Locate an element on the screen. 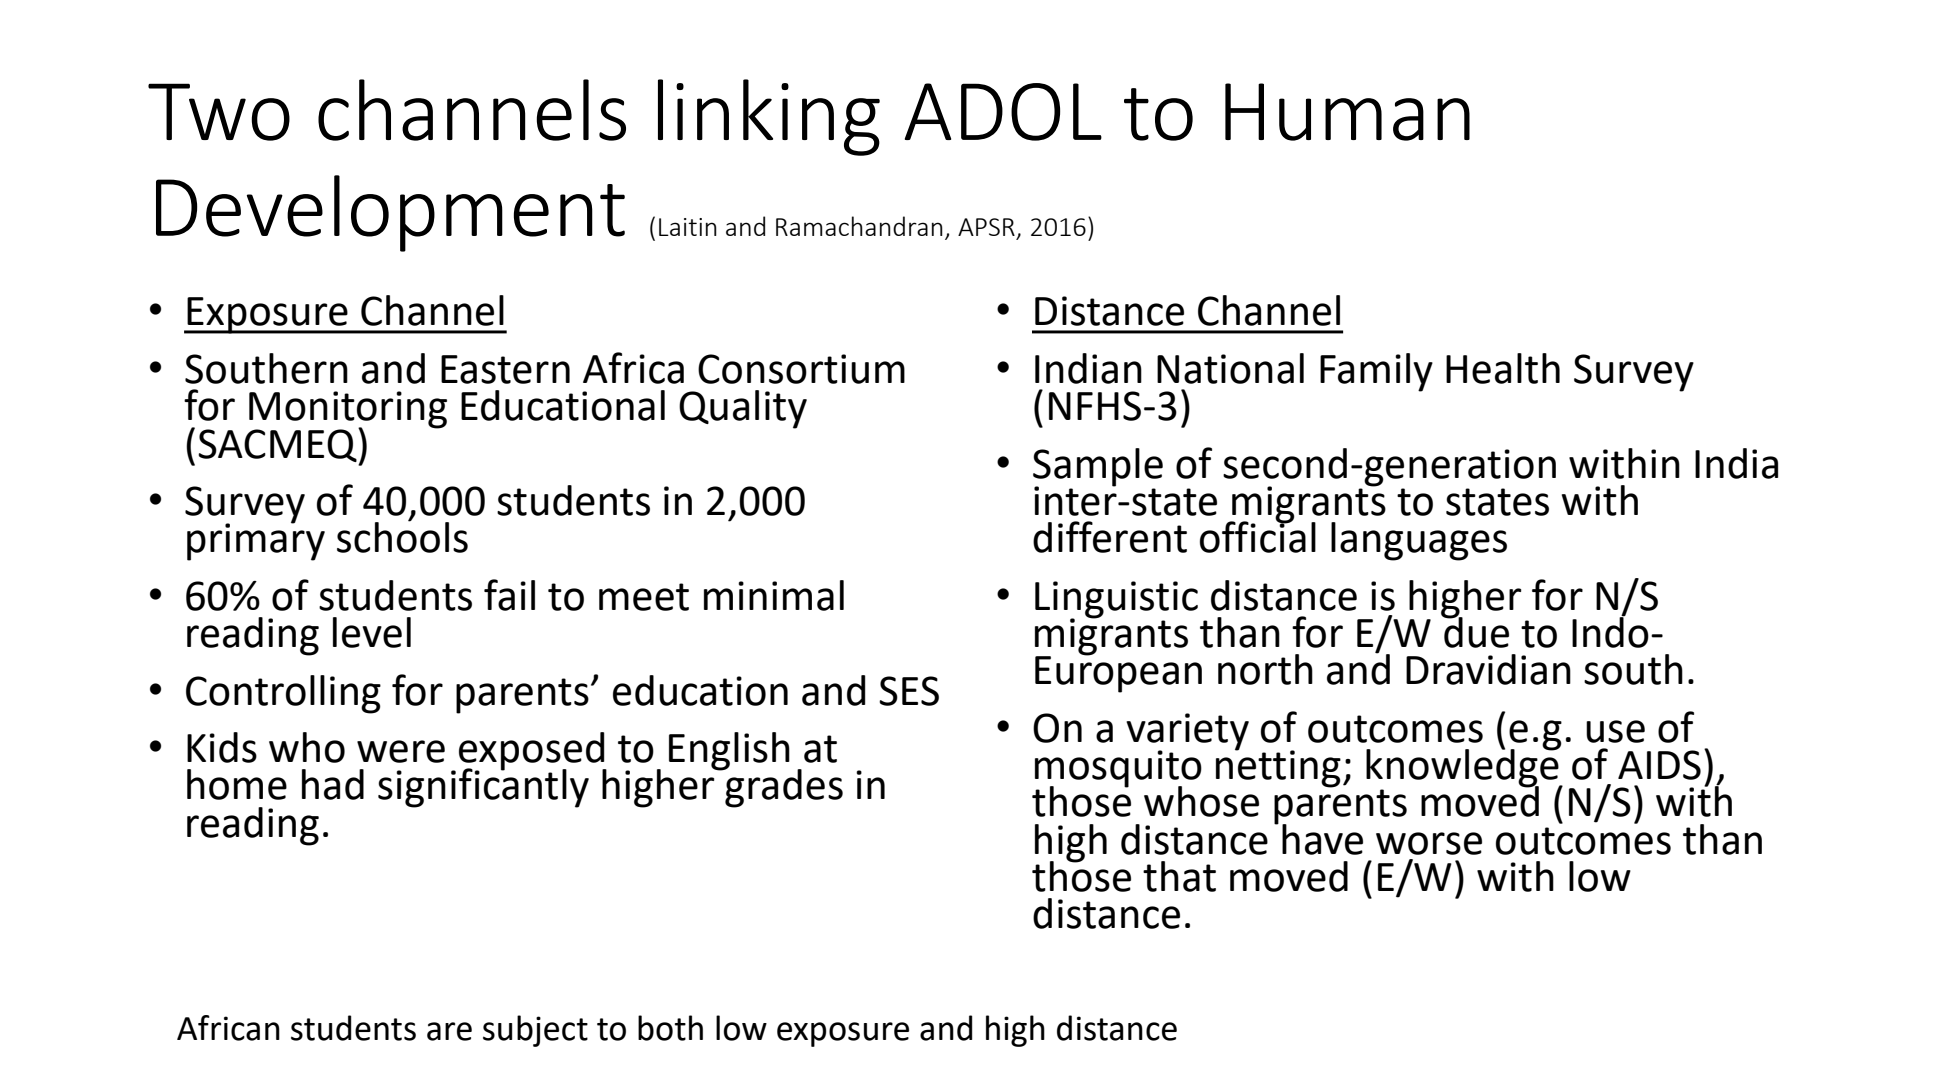 Image resolution: width=1938 pixels, height=1090 pixels. linking is located at coordinates (769, 117).
